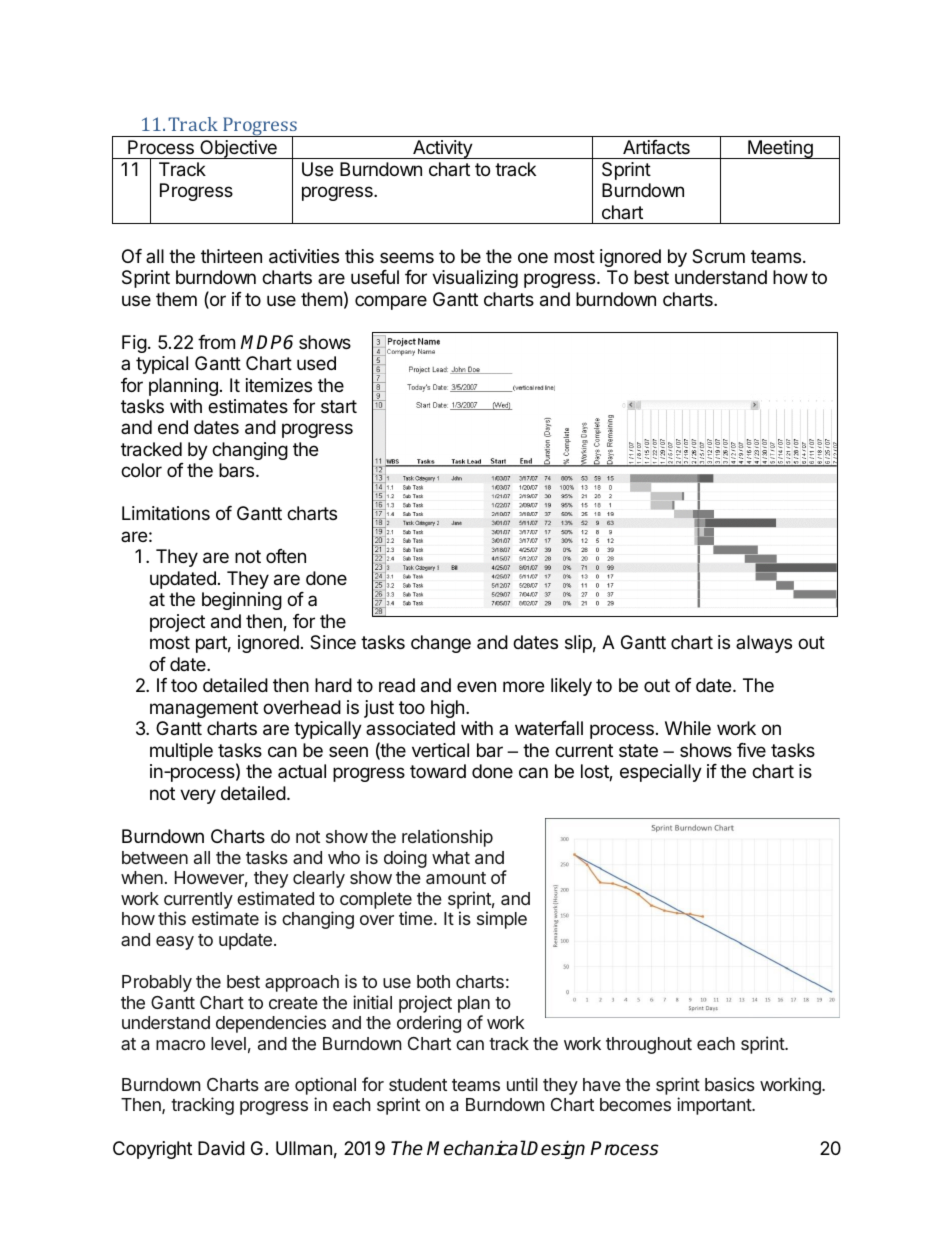 The height and width of the screenshot is (1233, 952). Describe the element at coordinates (441, 644) in the screenshot. I see `change` at that location.
